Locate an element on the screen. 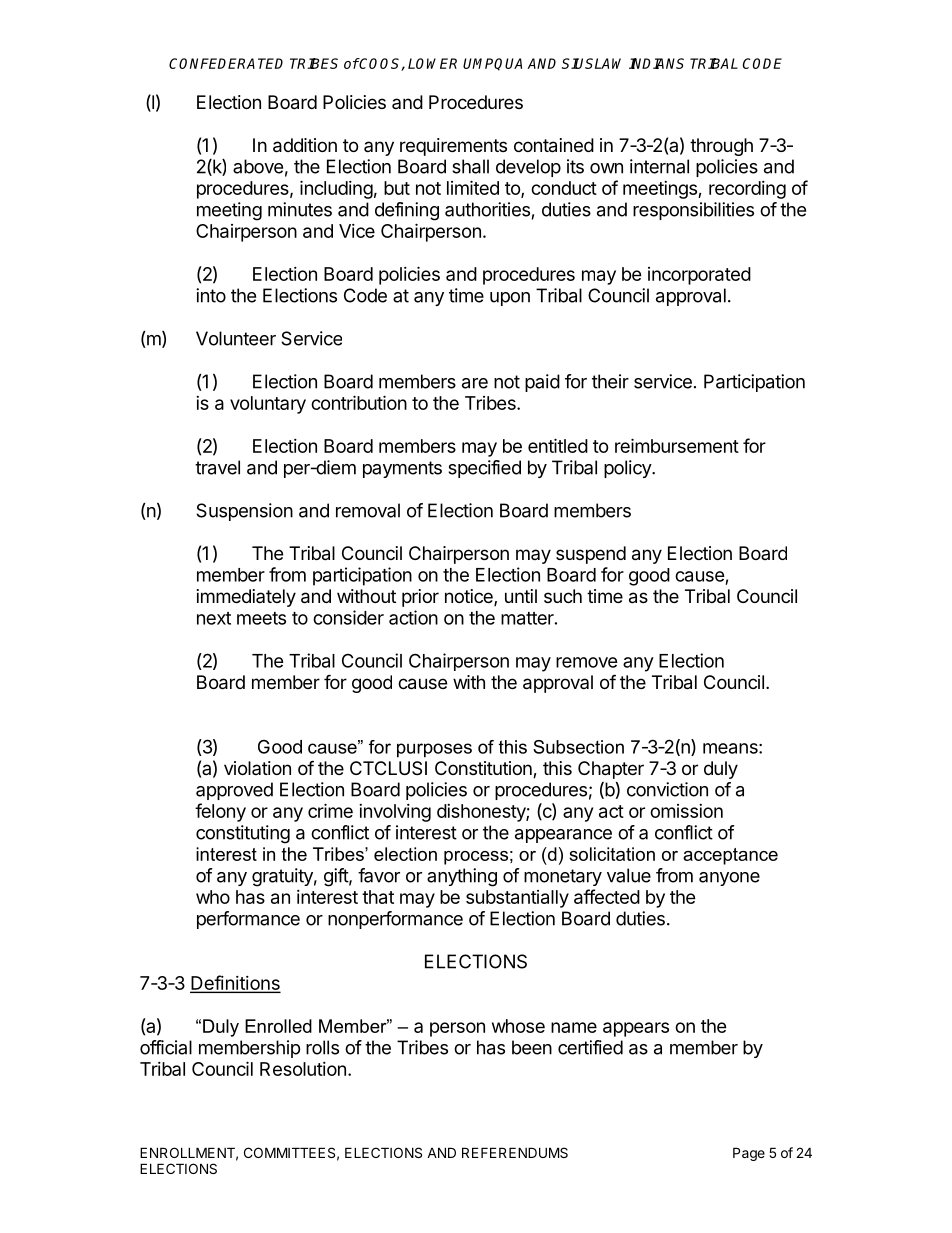 The image size is (952, 1233). notice is located at coordinates (470, 597).
